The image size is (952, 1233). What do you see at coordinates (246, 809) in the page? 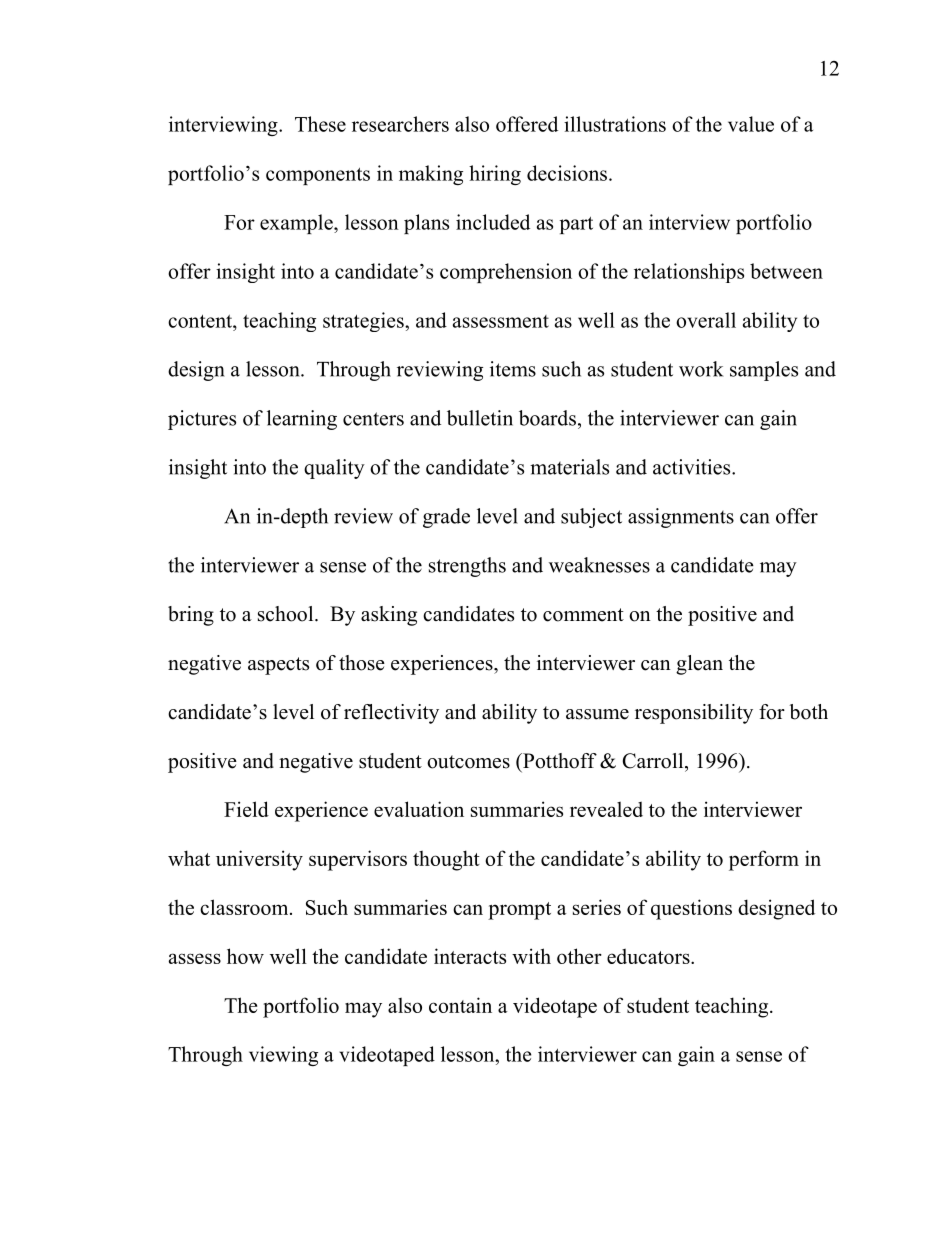
I see `Field` at bounding box center [246, 809].
